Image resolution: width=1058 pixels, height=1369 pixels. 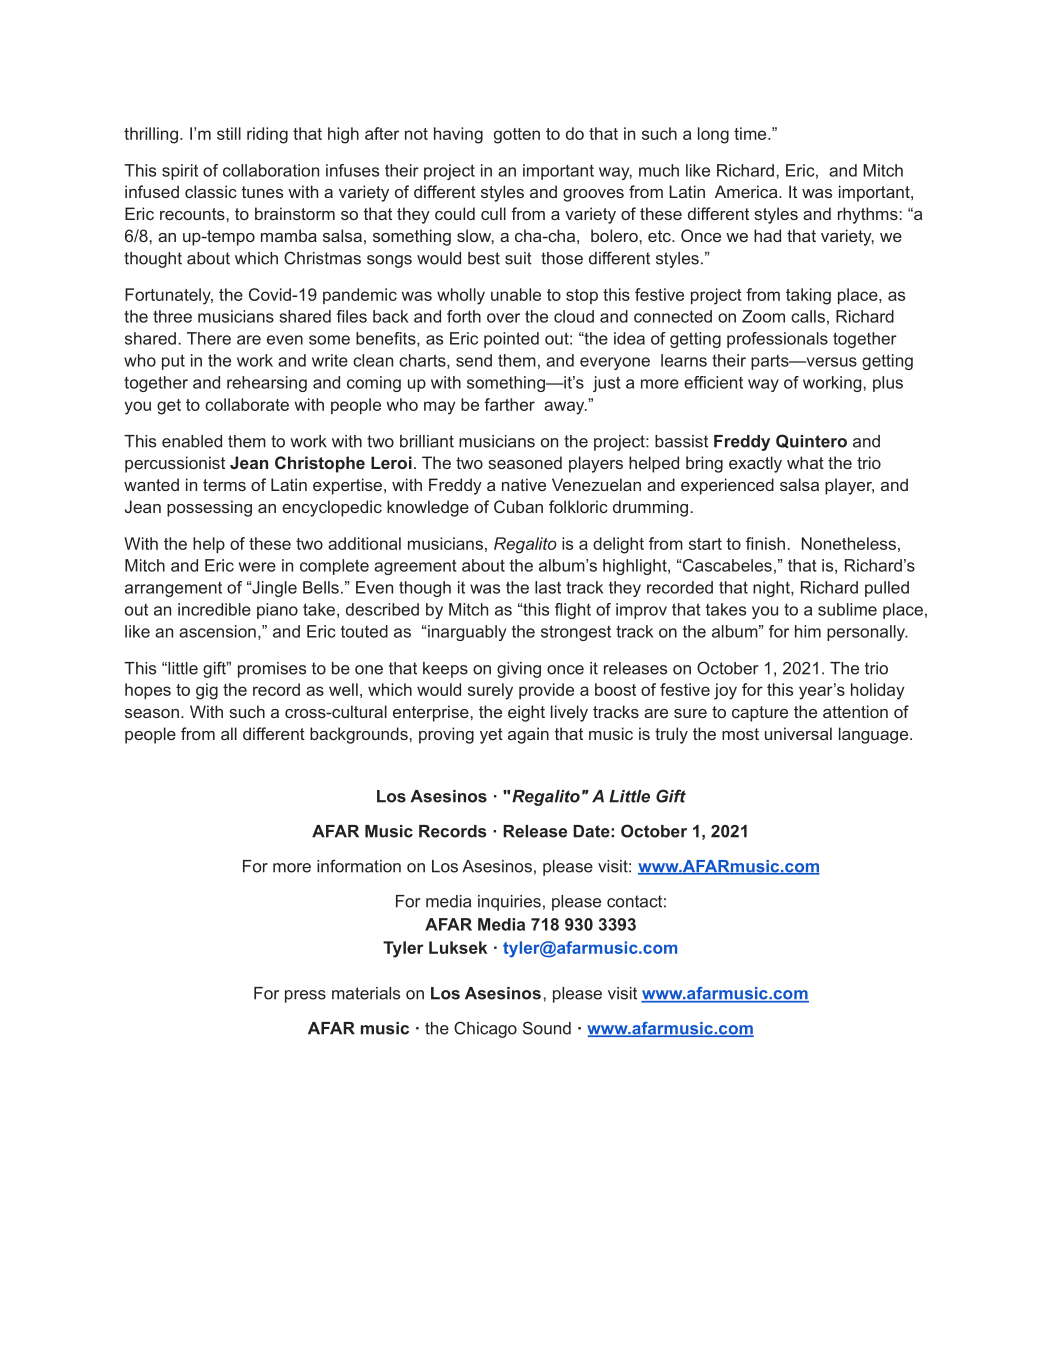 What do you see at coordinates (526, 713) in the document?
I see `eight` at bounding box center [526, 713].
